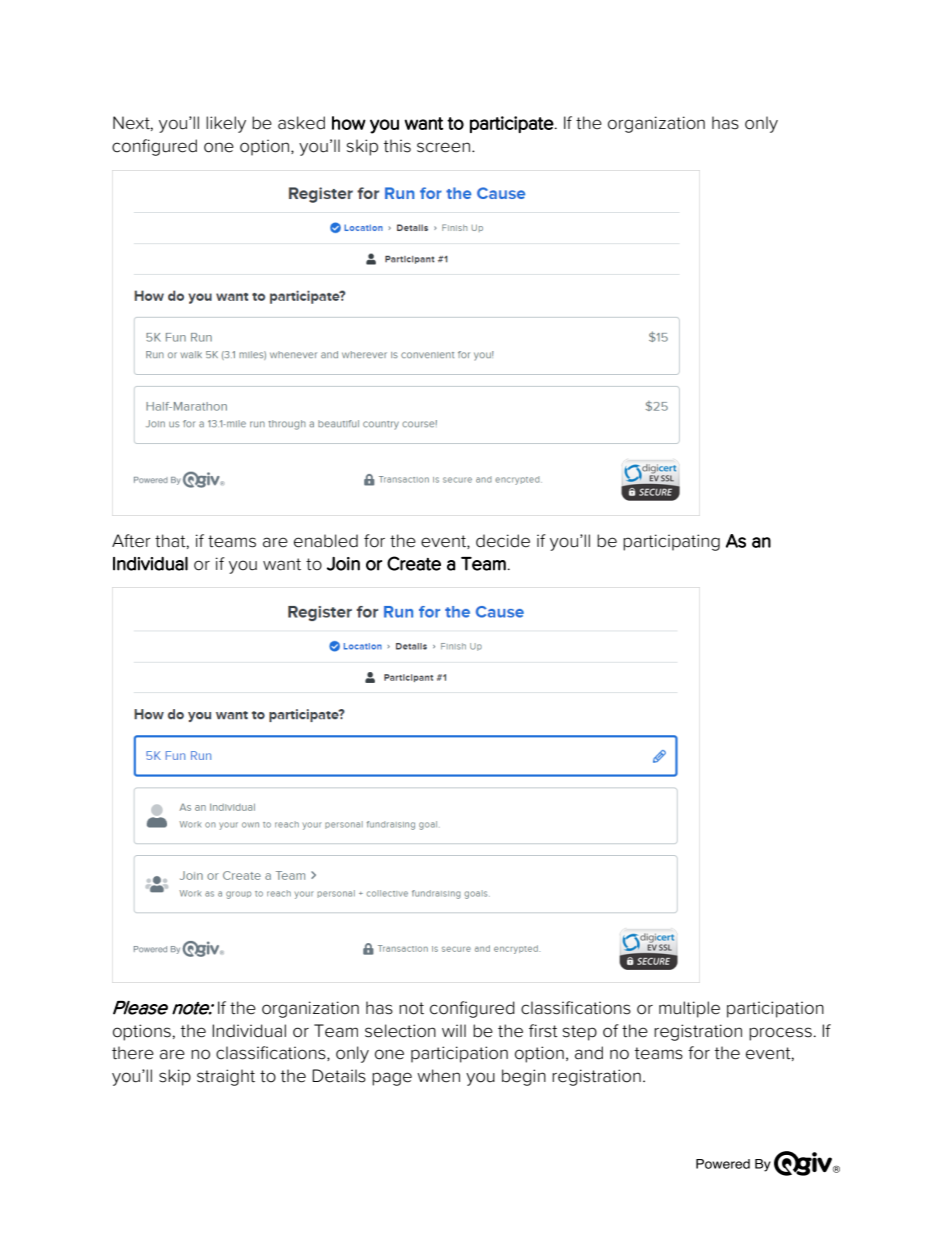  Describe the element at coordinates (443, 147) in the document. I see `screen` at that location.
